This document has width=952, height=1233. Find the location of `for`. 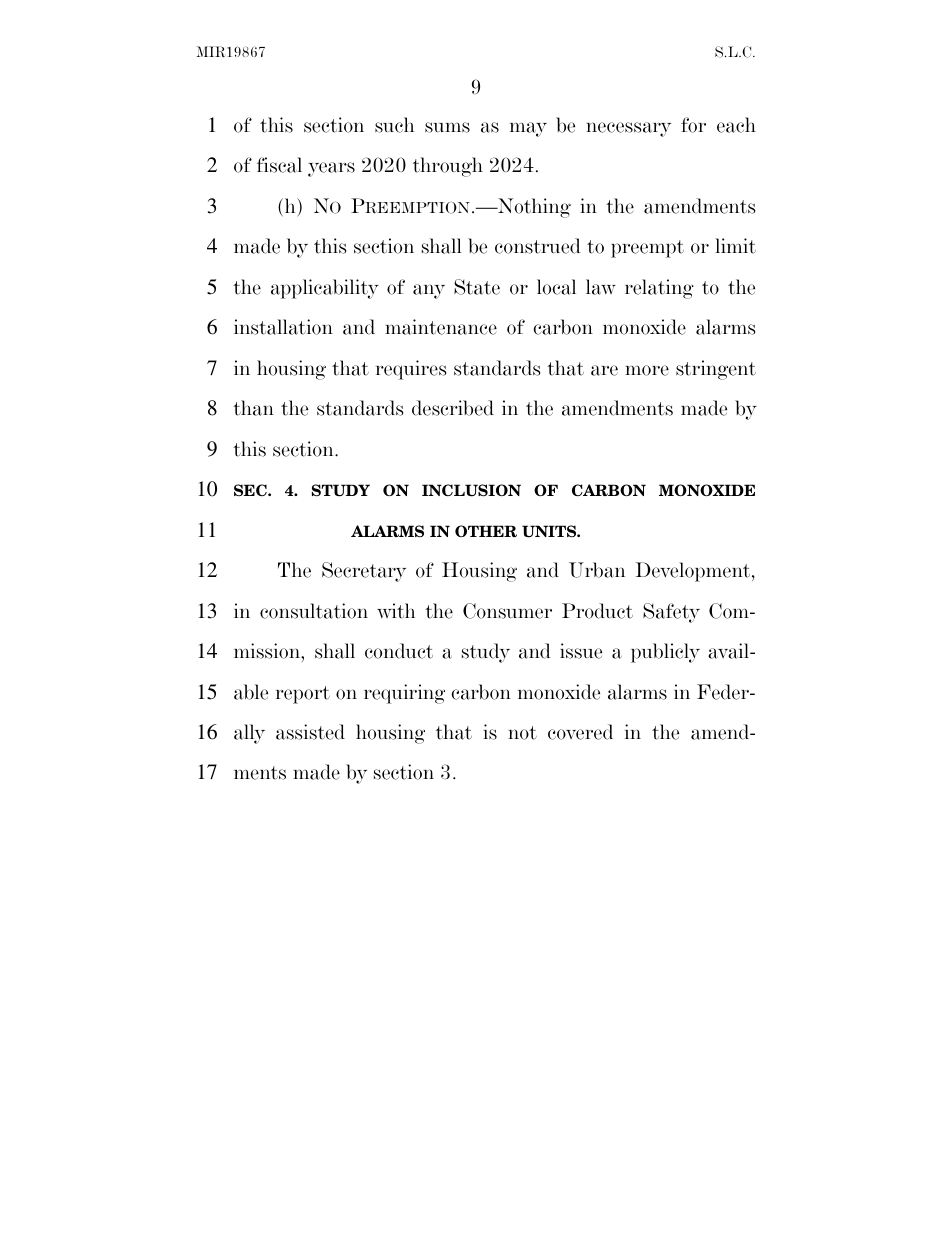

for is located at coordinates (693, 125).
